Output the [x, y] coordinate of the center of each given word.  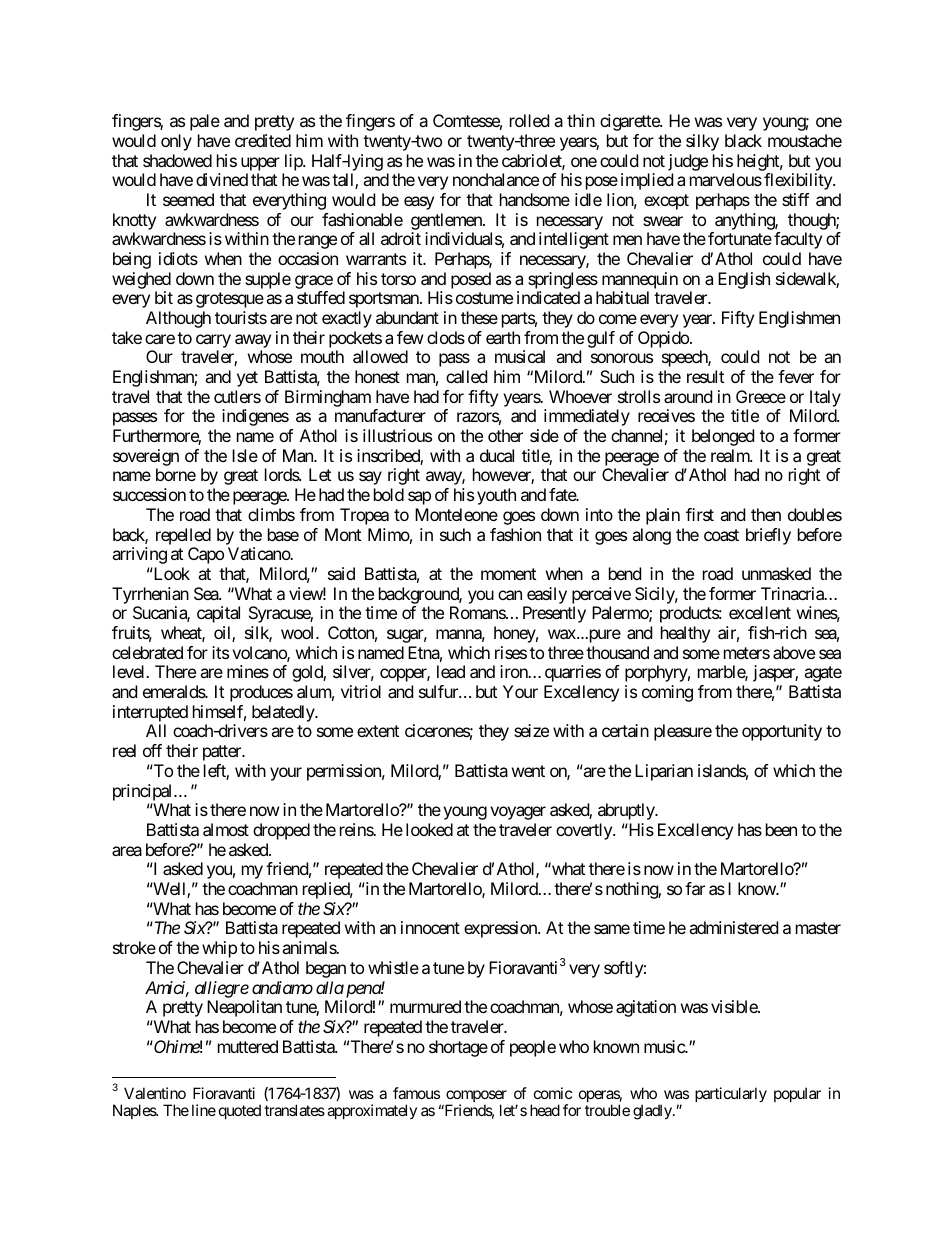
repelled [183, 536]
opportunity [782, 732]
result [705, 376]
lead [451, 671]
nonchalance [496, 179]
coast [721, 535]
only [176, 142]
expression [501, 929]
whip [219, 949]
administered [733, 927]
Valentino [155, 1093]
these [479, 317]
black [743, 140]
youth [496, 496]
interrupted [150, 713]
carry [213, 341]
